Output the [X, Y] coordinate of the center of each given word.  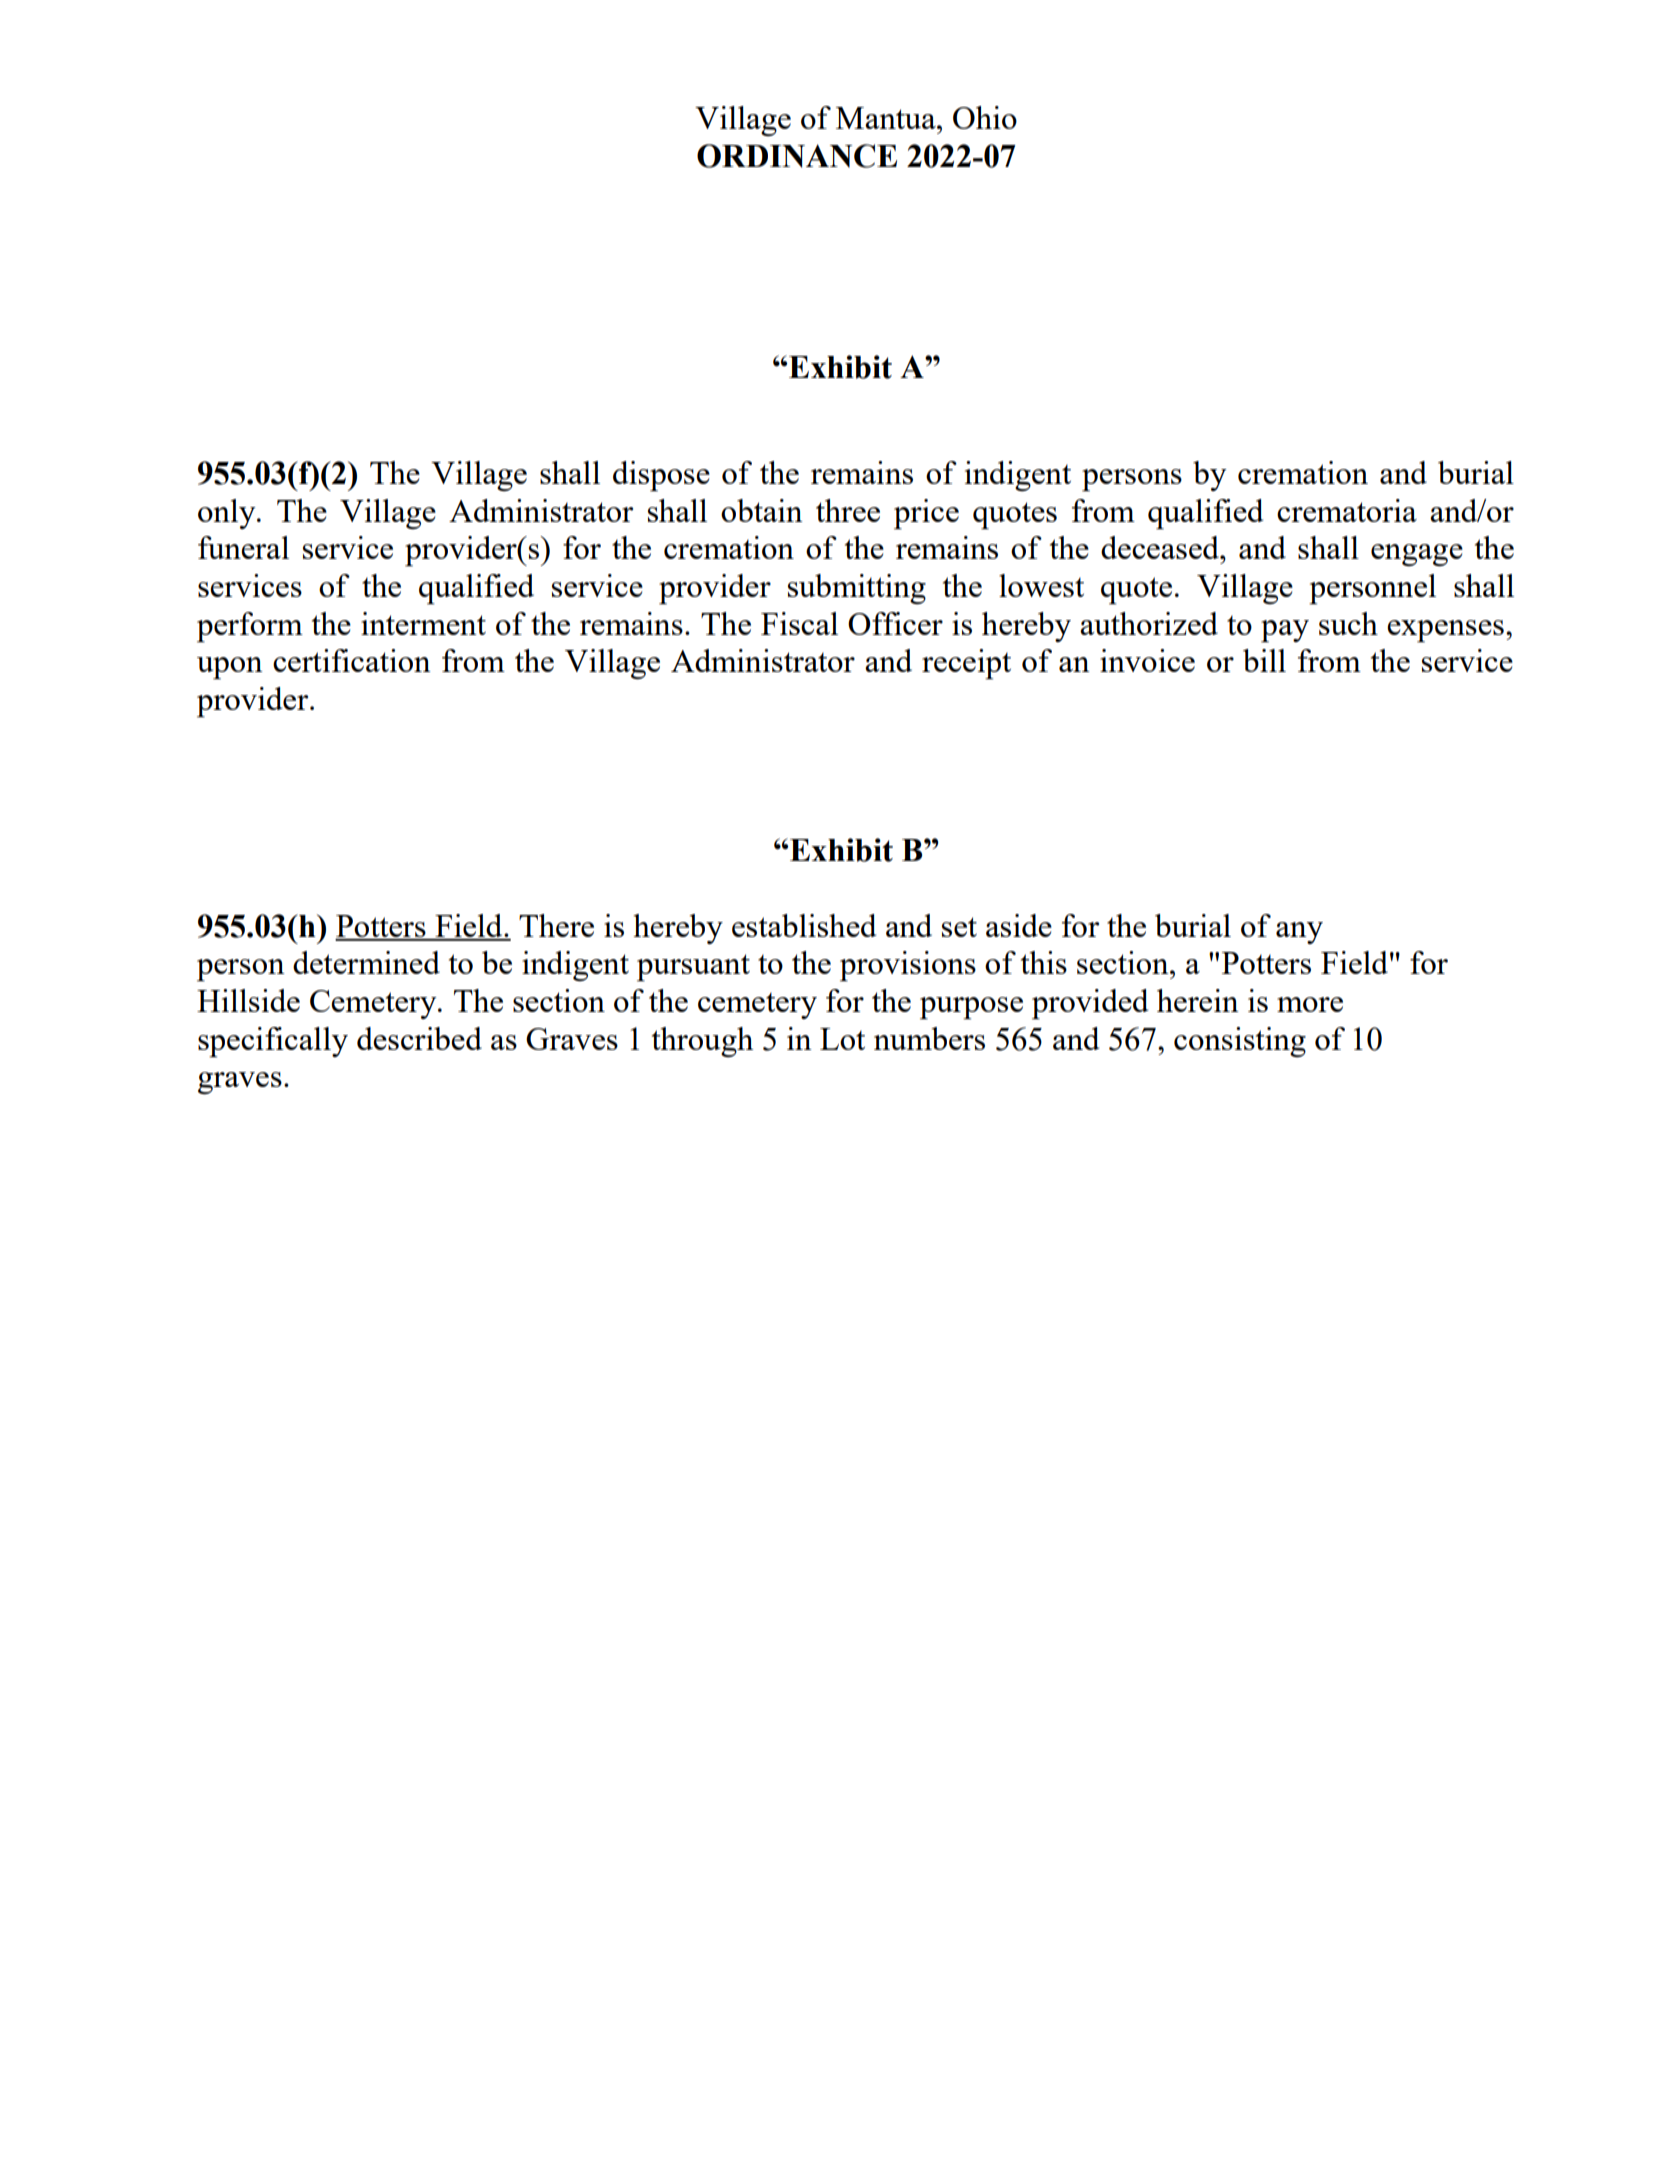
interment [423, 623]
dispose [661, 476]
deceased [1161, 547]
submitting [857, 589]
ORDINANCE [797, 156]
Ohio [985, 117]
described [419, 1038]
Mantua [887, 118]
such [1348, 623]
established [804, 925]
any [1299, 933]
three [848, 510]
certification [352, 660]
